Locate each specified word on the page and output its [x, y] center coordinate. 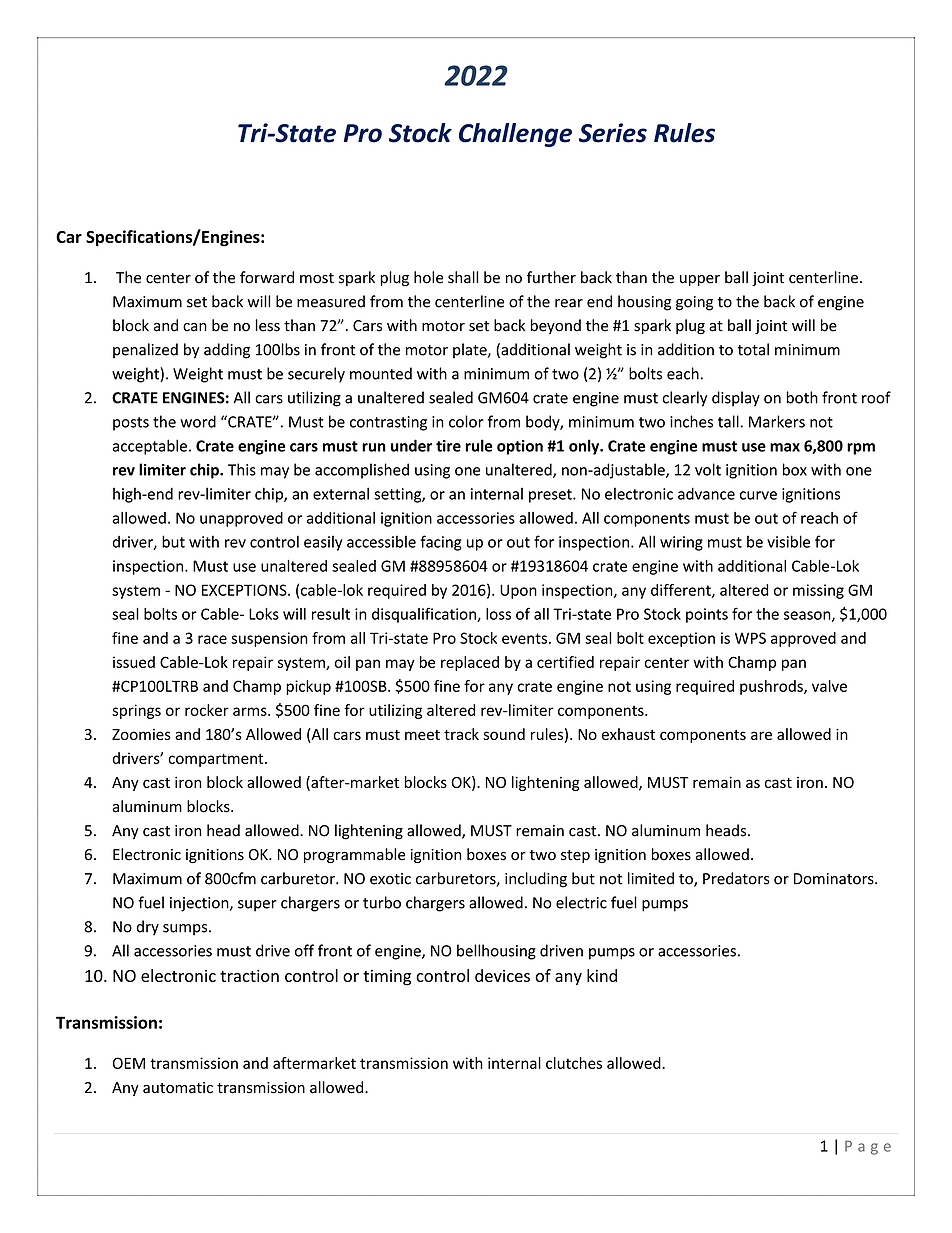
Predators [736, 878]
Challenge [515, 135]
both [802, 397]
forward [267, 277]
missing [818, 591]
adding [227, 351]
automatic [178, 1088]
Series [613, 133]
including [536, 880]
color [466, 421]
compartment [217, 760]
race [212, 639]
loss [498, 614]
